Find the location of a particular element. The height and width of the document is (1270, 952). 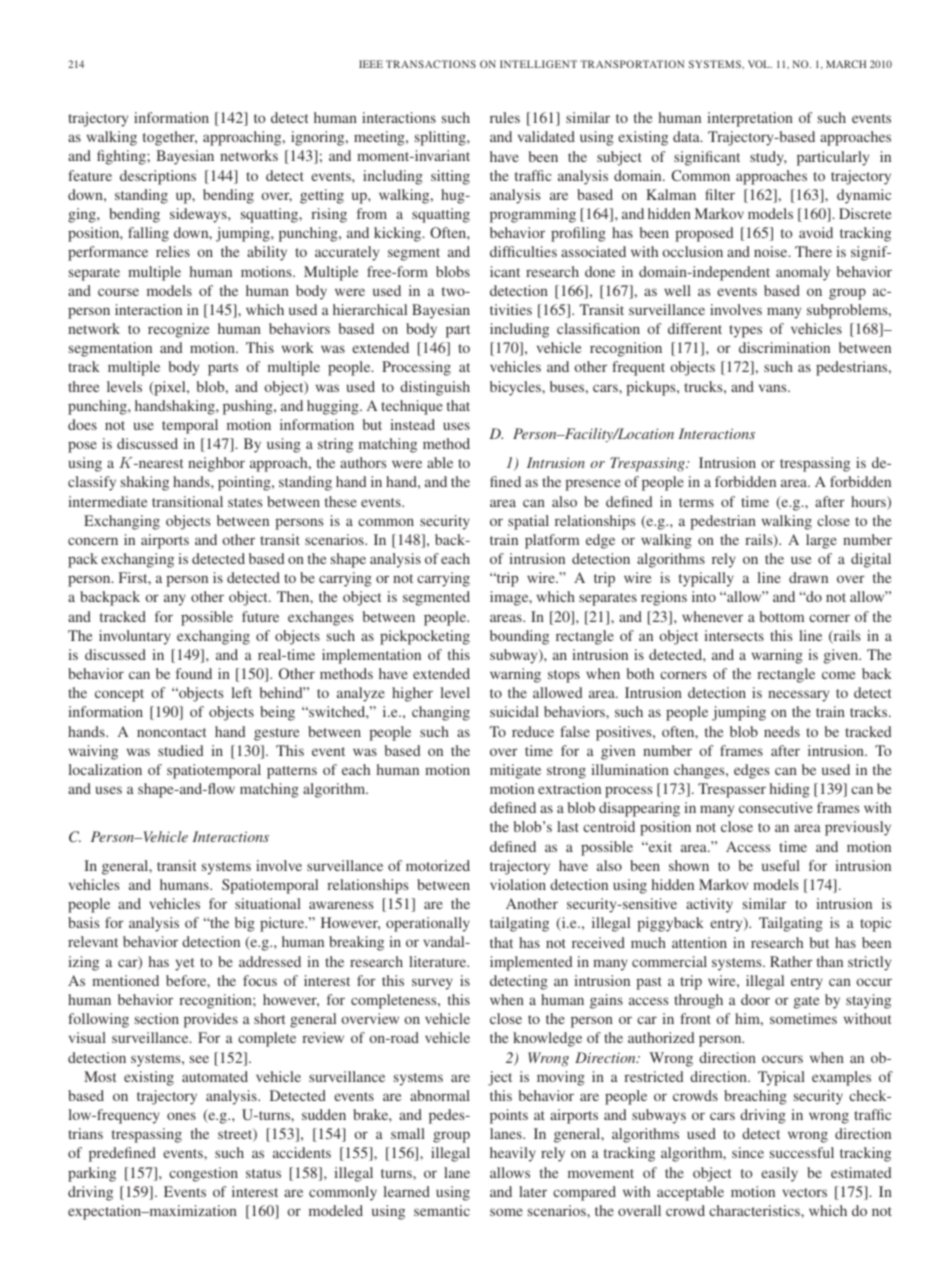

easily is located at coordinates (779, 1174).
